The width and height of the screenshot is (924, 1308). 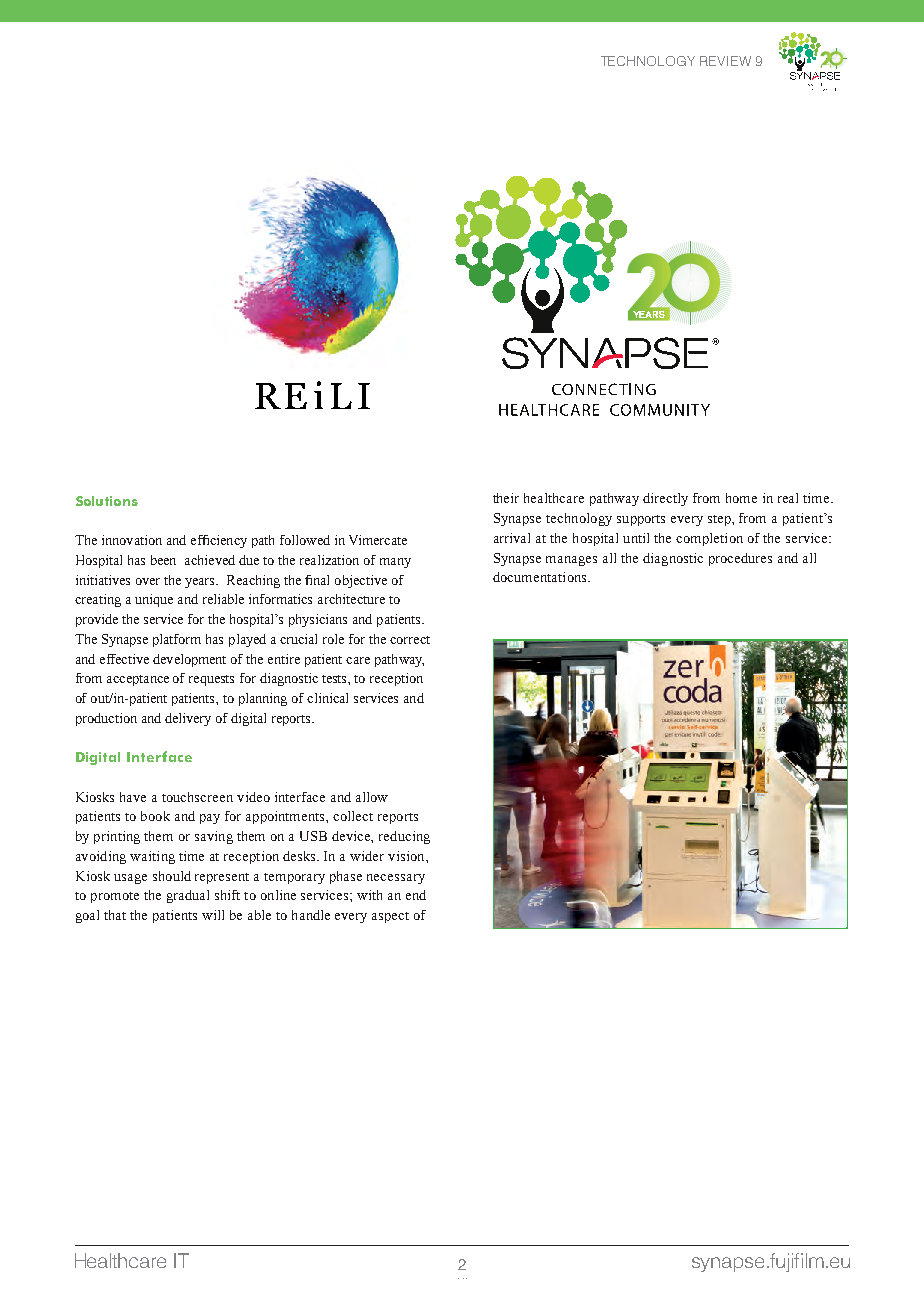 I want to click on supports, so click(x=641, y=520).
